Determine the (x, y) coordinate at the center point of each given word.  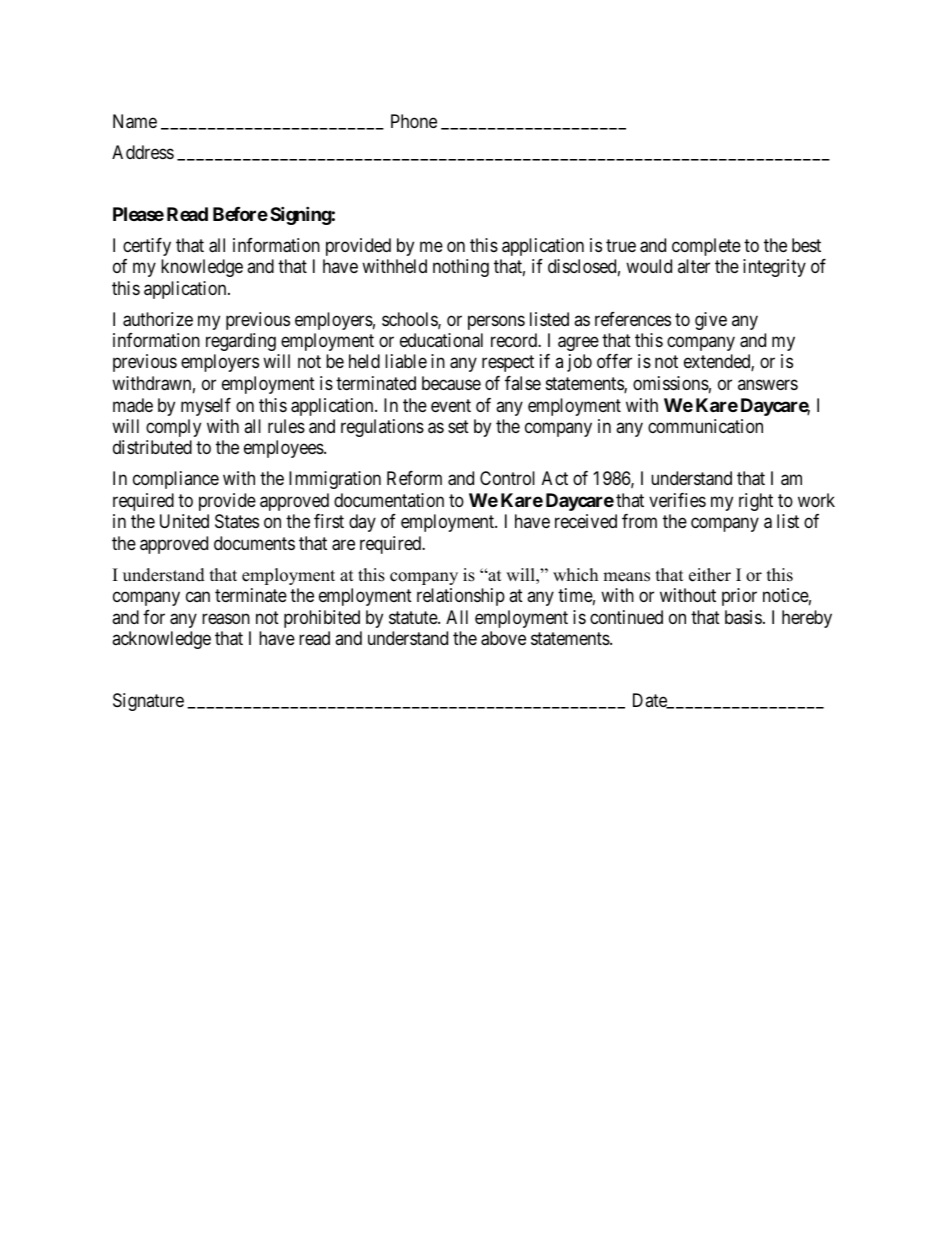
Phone (414, 121)
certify (147, 247)
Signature (148, 702)
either (710, 575)
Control (507, 478)
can (198, 597)
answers (768, 384)
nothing (461, 268)
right (756, 502)
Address (143, 152)
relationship (461, 597)
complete (706, 247)
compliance (176, 480)
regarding (241, 342)
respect (508, 364)
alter (694, 266)
